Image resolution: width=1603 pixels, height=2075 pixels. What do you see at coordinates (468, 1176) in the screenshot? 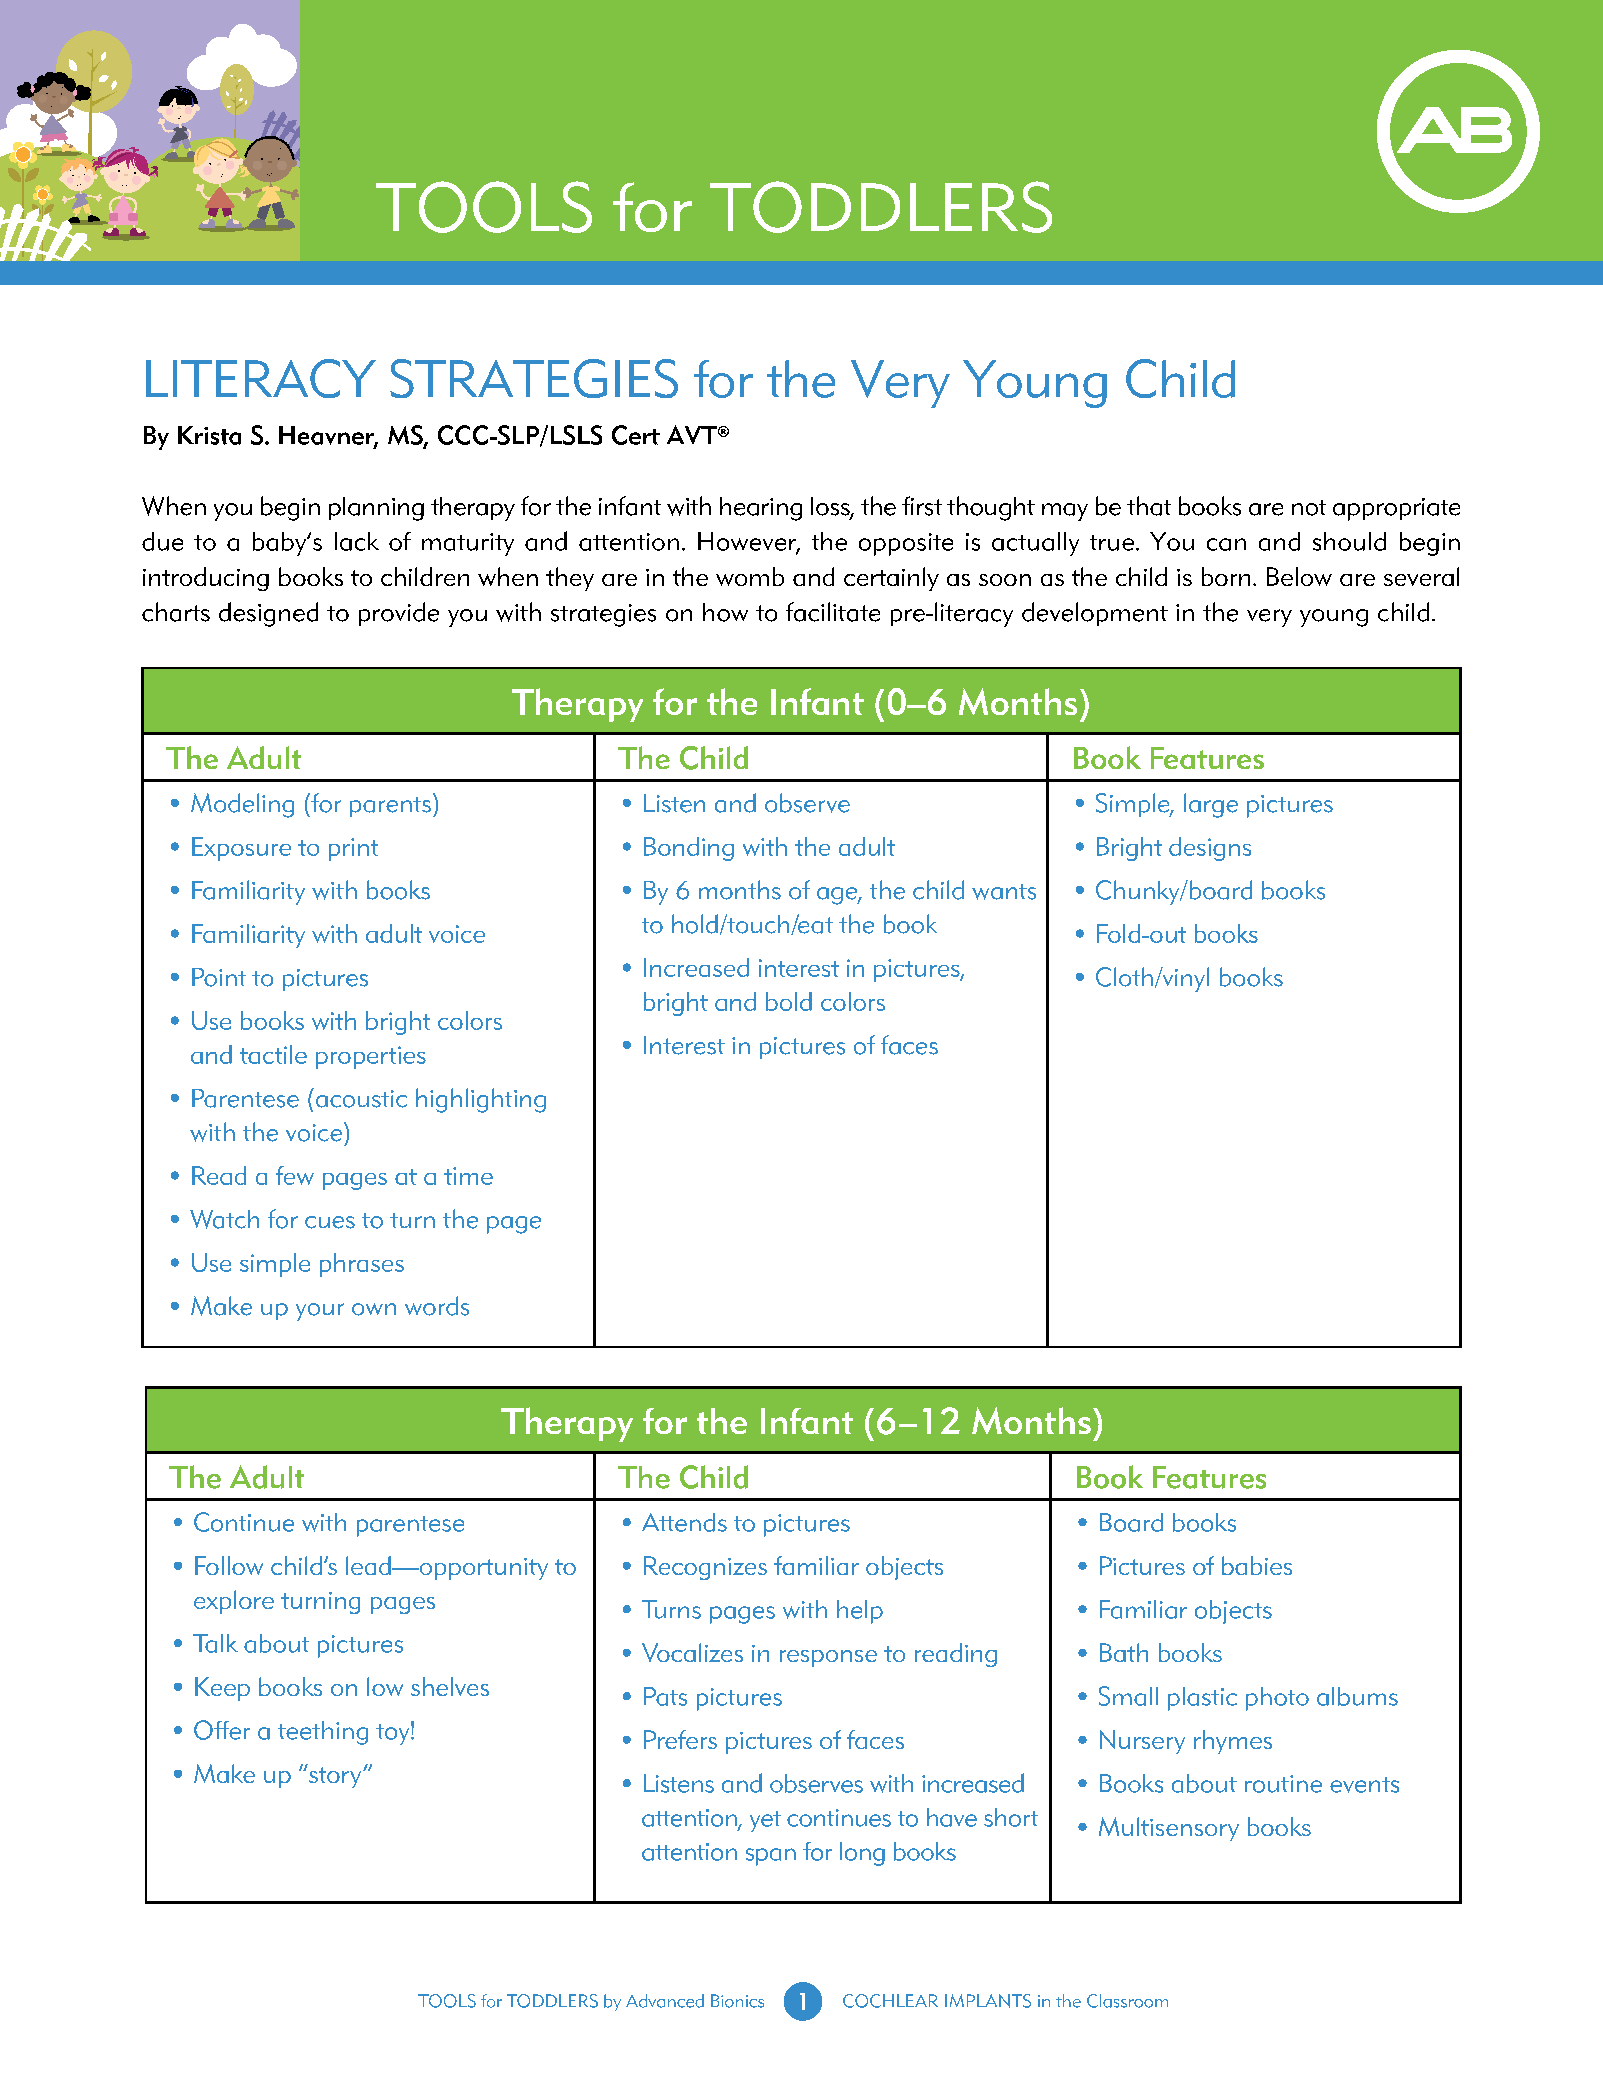
I see `time` at bounding box center [468, 1176].
